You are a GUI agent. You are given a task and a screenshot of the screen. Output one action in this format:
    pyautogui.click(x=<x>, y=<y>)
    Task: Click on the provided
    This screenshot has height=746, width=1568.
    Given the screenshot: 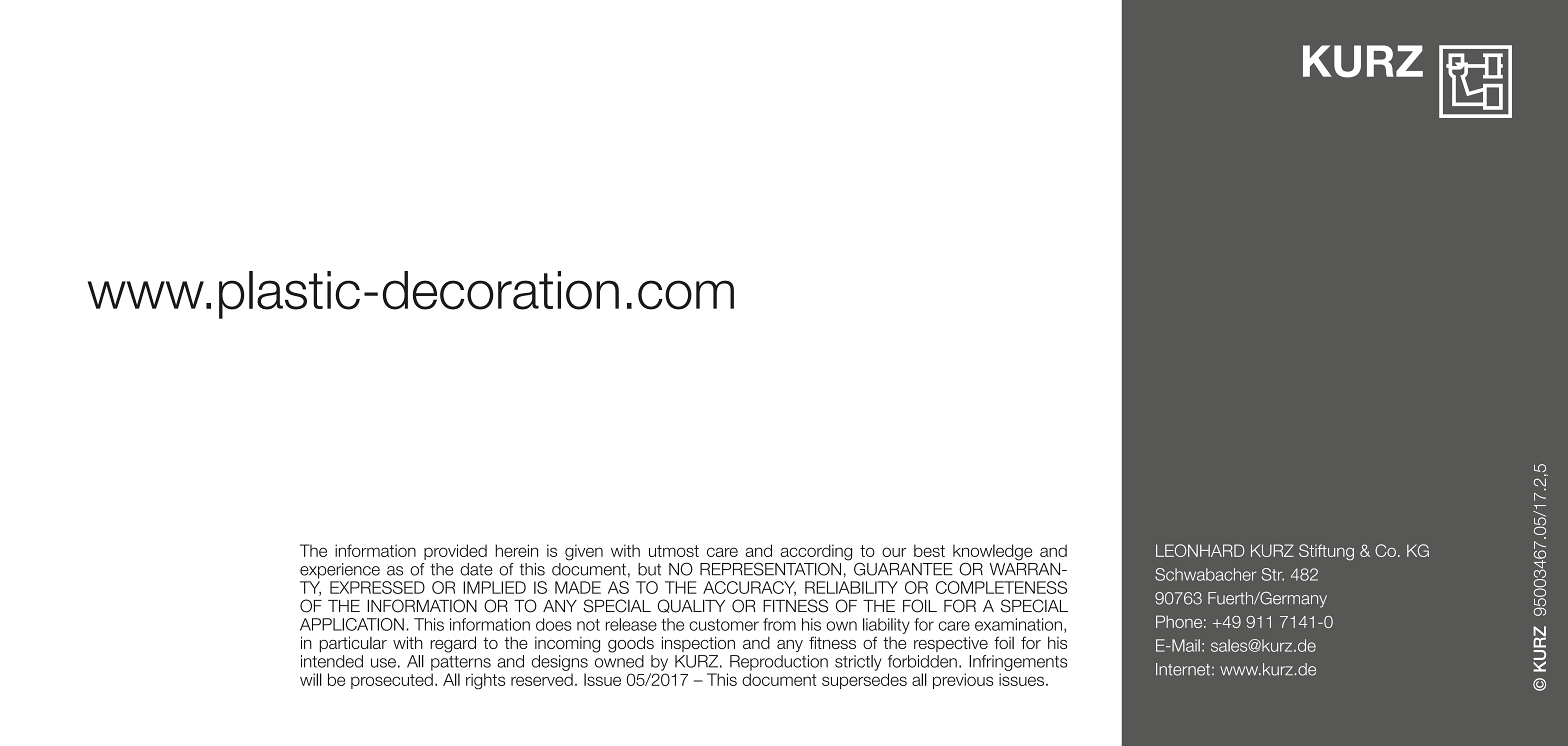 What is the action you would take?
    pyautogui.click(x=455, y=552)
